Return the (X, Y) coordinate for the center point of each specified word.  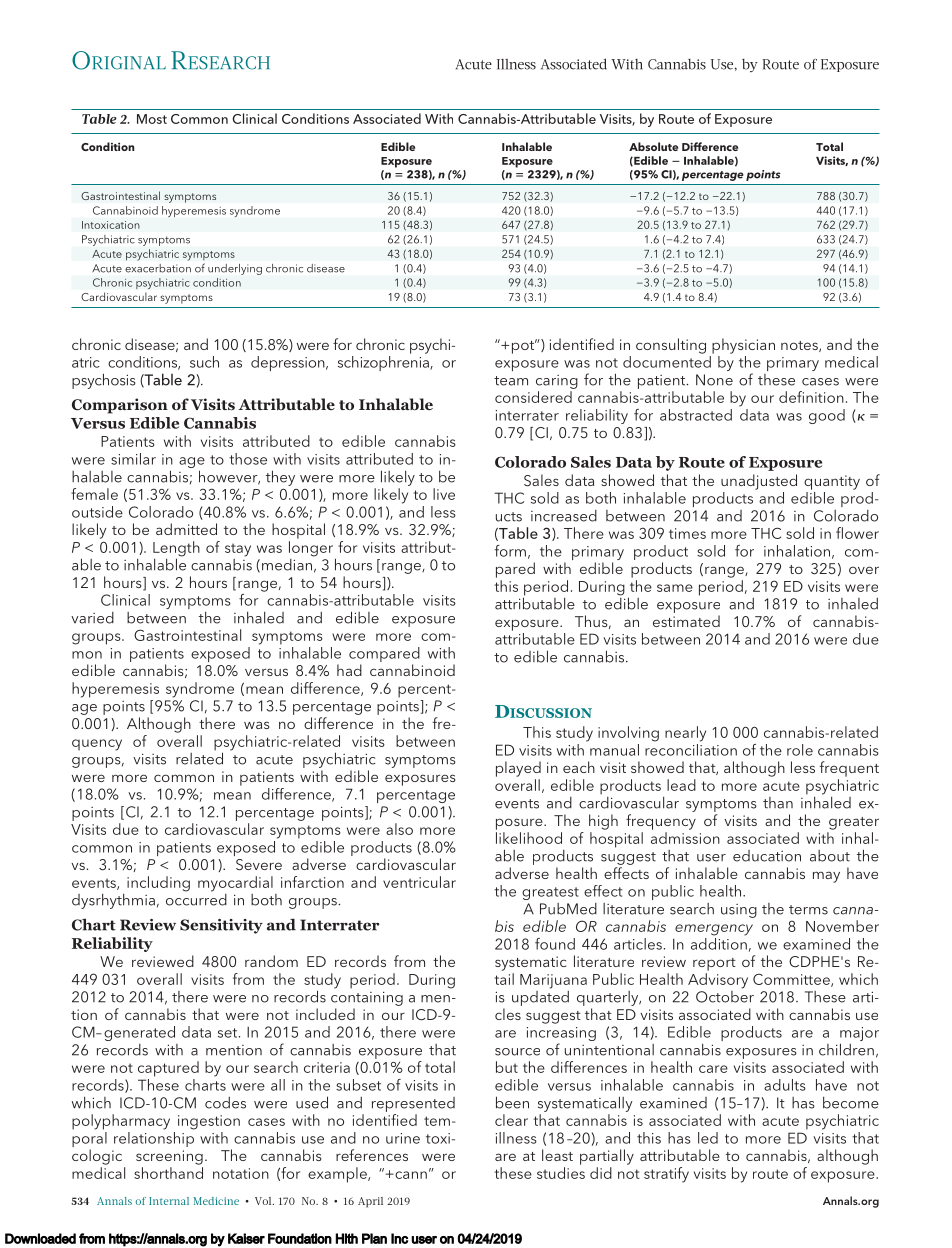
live (444, 494)
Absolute (653, 146)
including (158, 884)
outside (97, 512)
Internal (169, 1201)
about (830, 856)
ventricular (419, 882)
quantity (832, 482)
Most (152, 119)
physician (743, 346)
